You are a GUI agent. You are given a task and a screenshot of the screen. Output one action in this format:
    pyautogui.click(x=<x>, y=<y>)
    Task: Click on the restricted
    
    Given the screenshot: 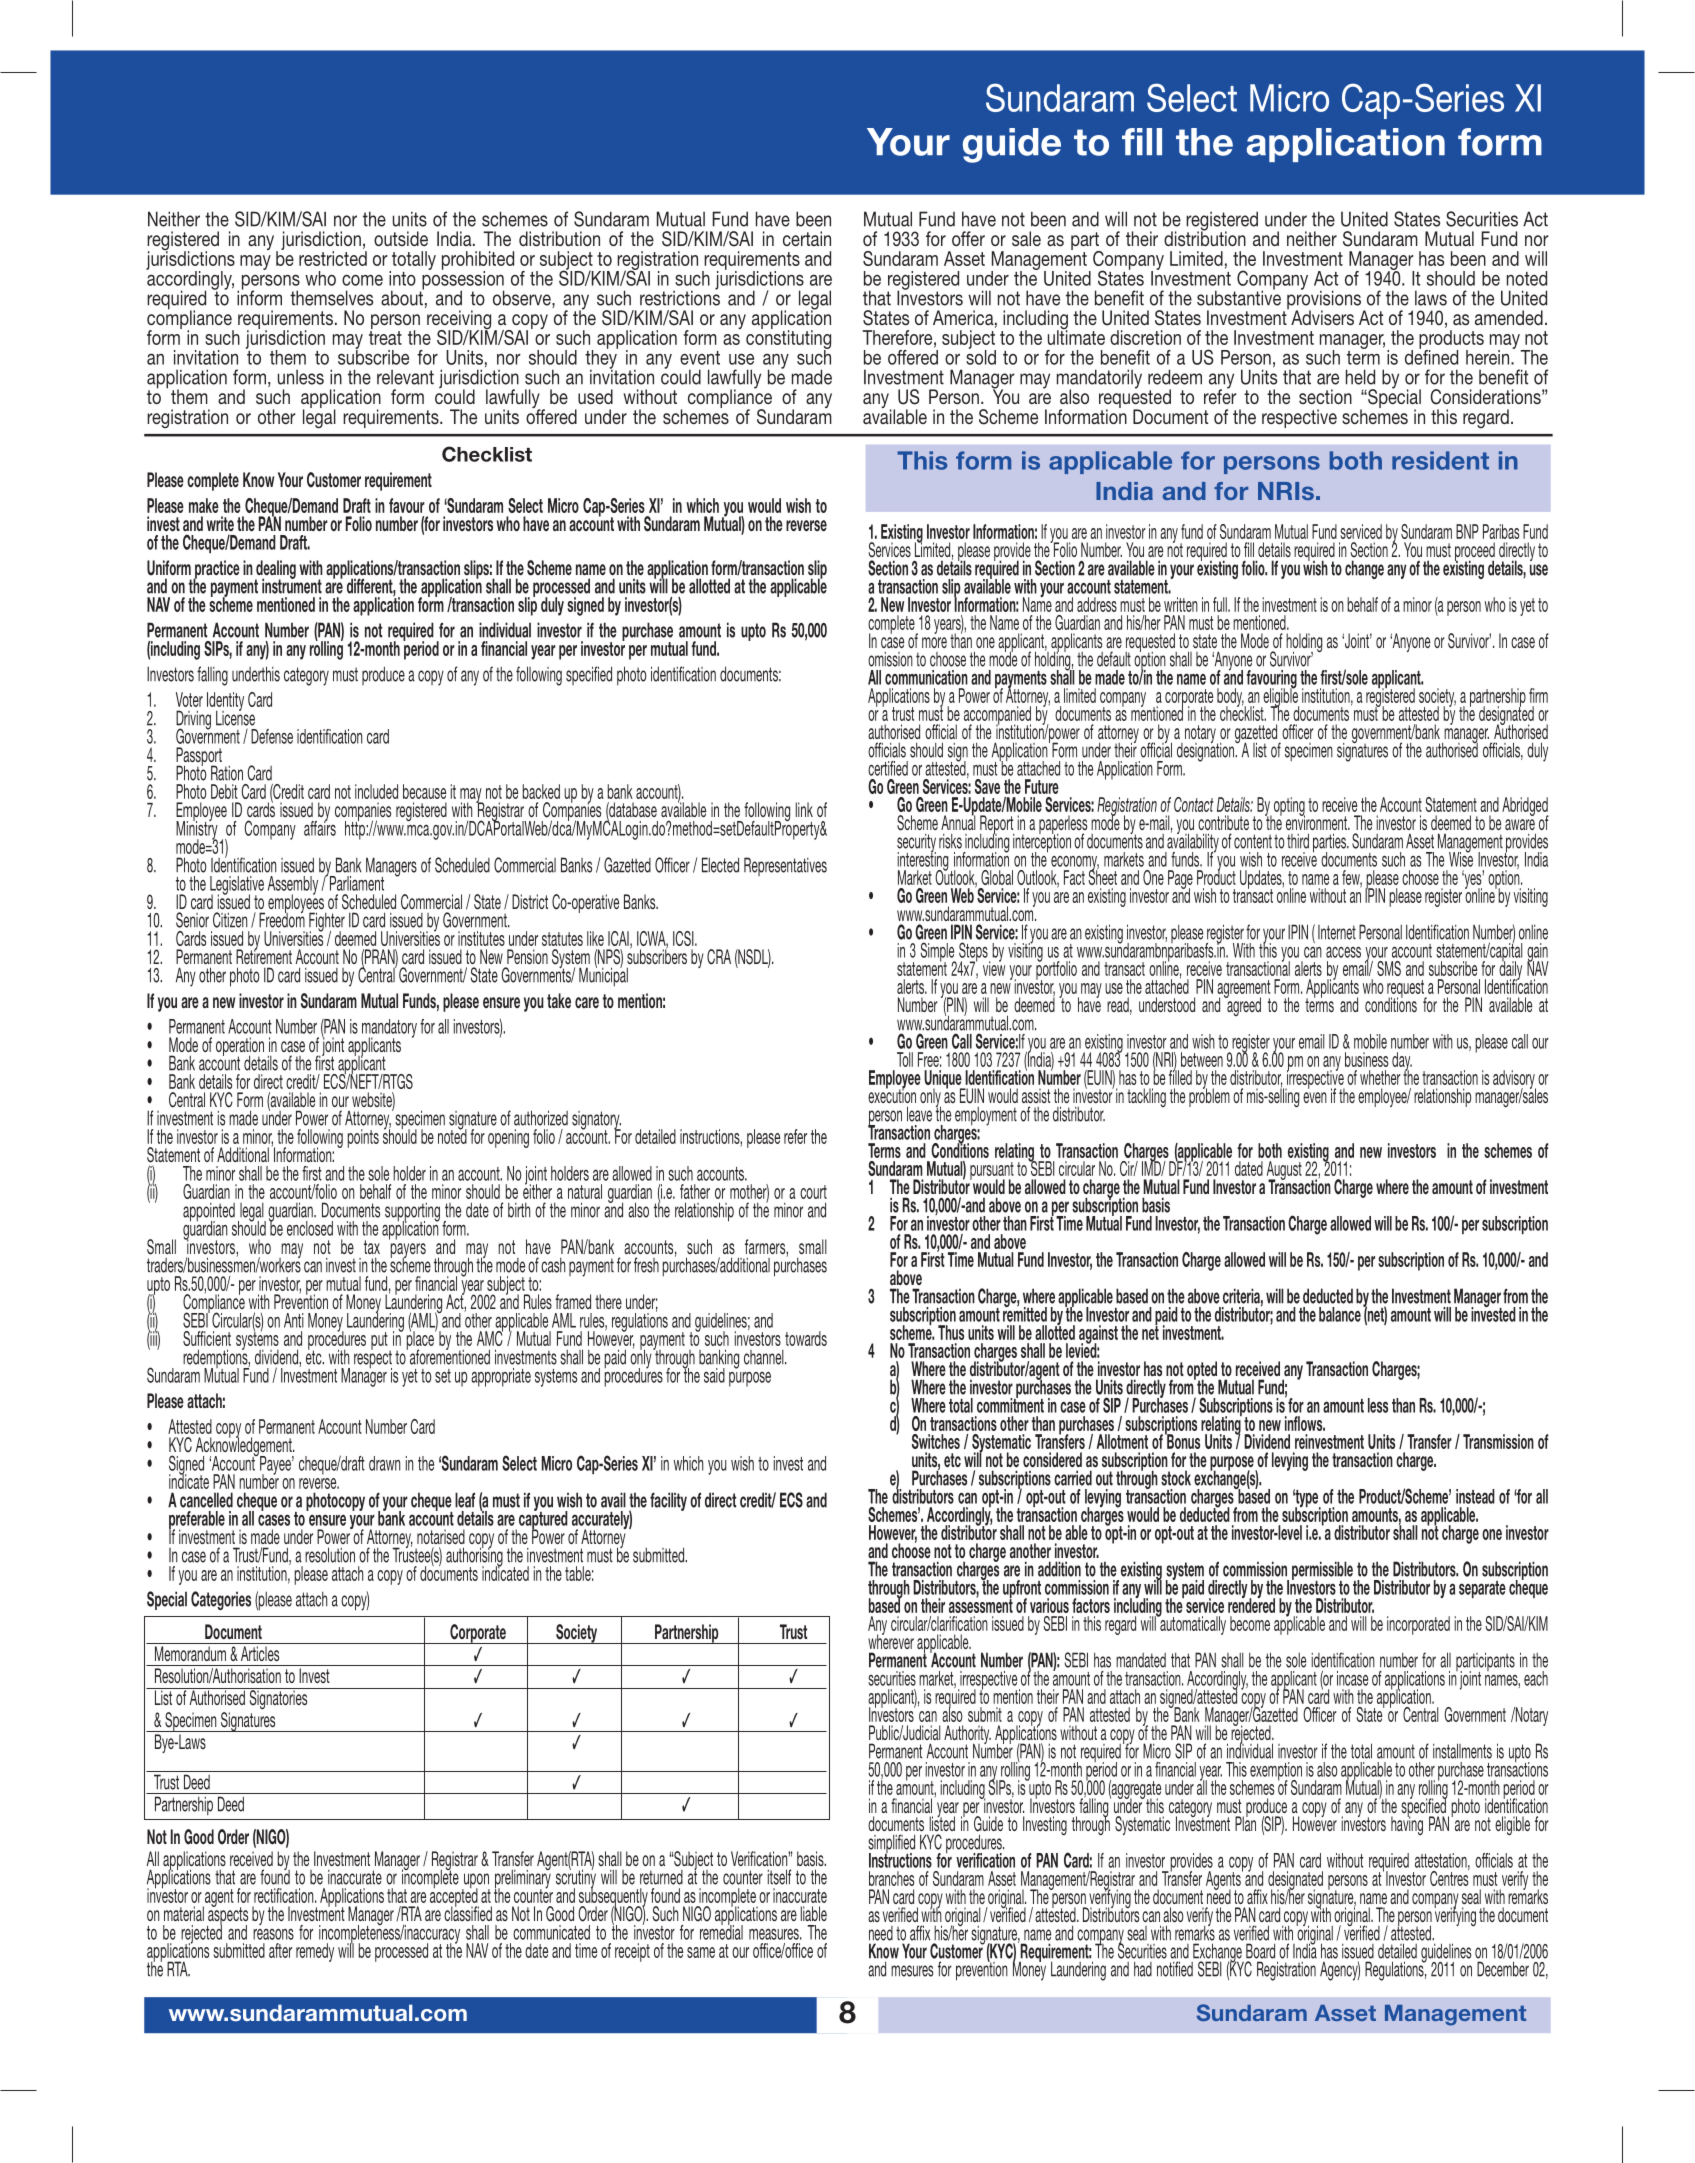 What is the action you would take?
    pyautogui.click(x=333, y=258)
